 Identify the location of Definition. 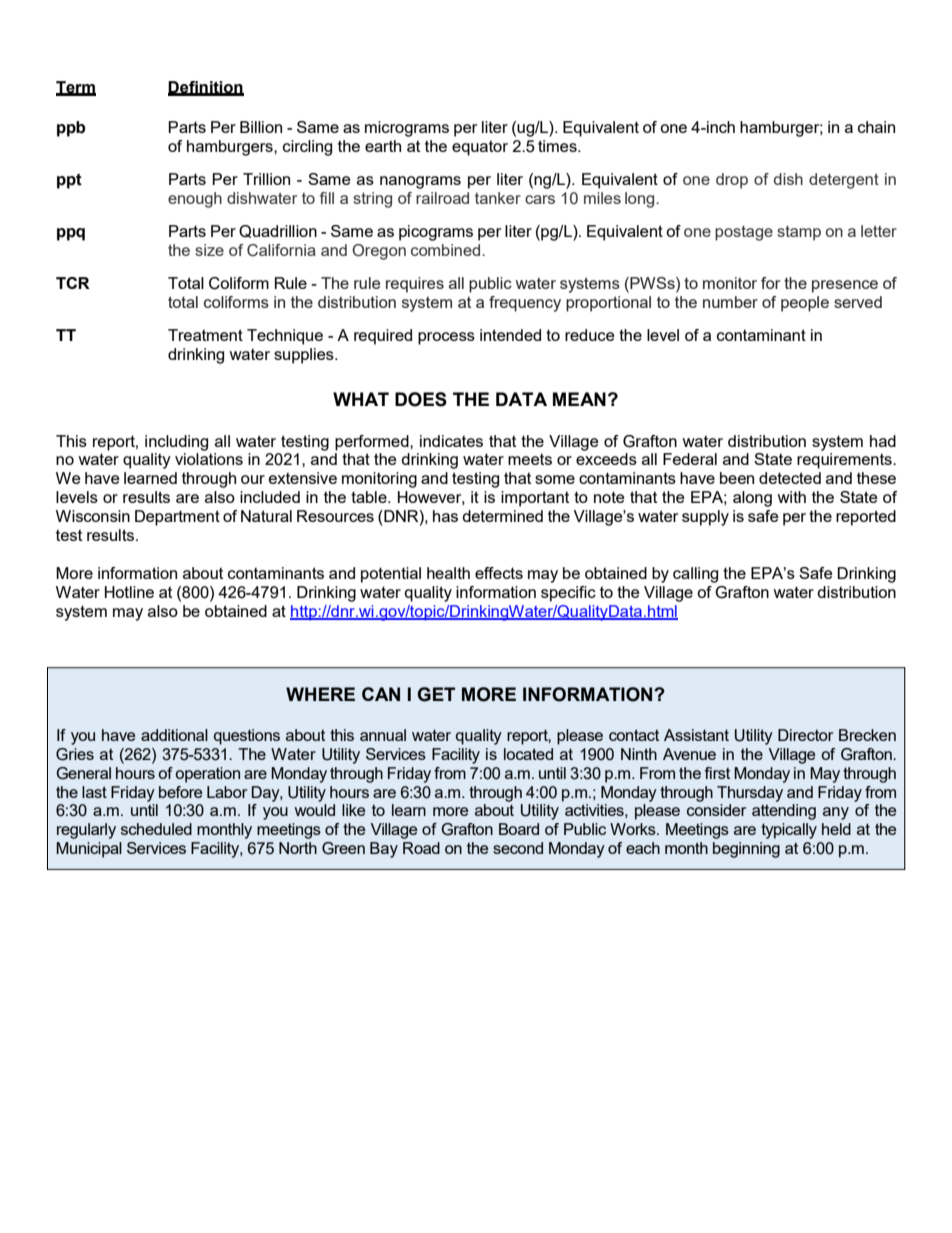
(206, 88).
